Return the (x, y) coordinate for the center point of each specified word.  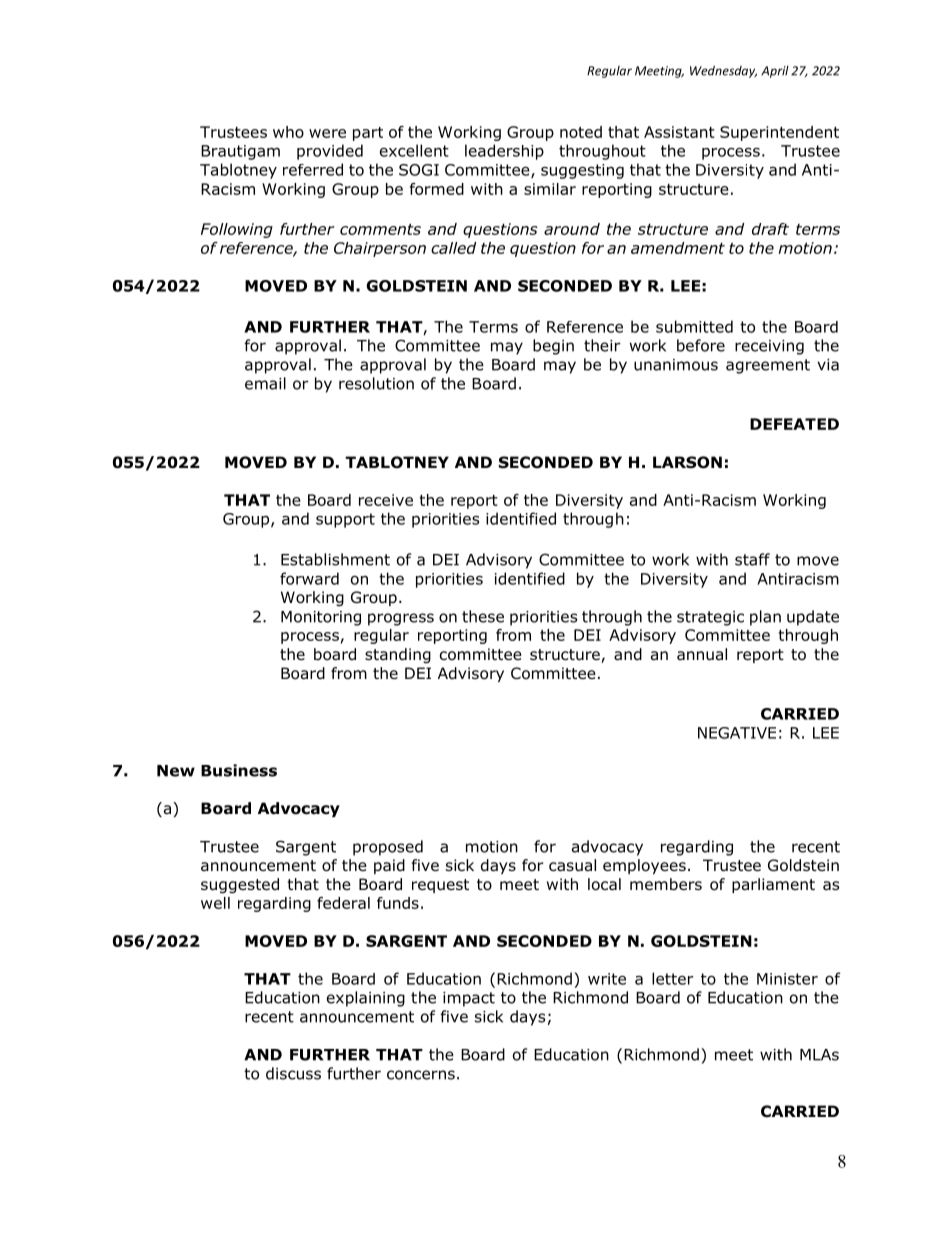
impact (469, 999)
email (265, 383)
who (288, 132)
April (775, 72)
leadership (504, 152)
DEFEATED (794, 424)
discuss (293, 1073)
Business (239, 770)
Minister (787, 979)
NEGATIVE (737, 733)
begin (553, 347)
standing (398, 656)
